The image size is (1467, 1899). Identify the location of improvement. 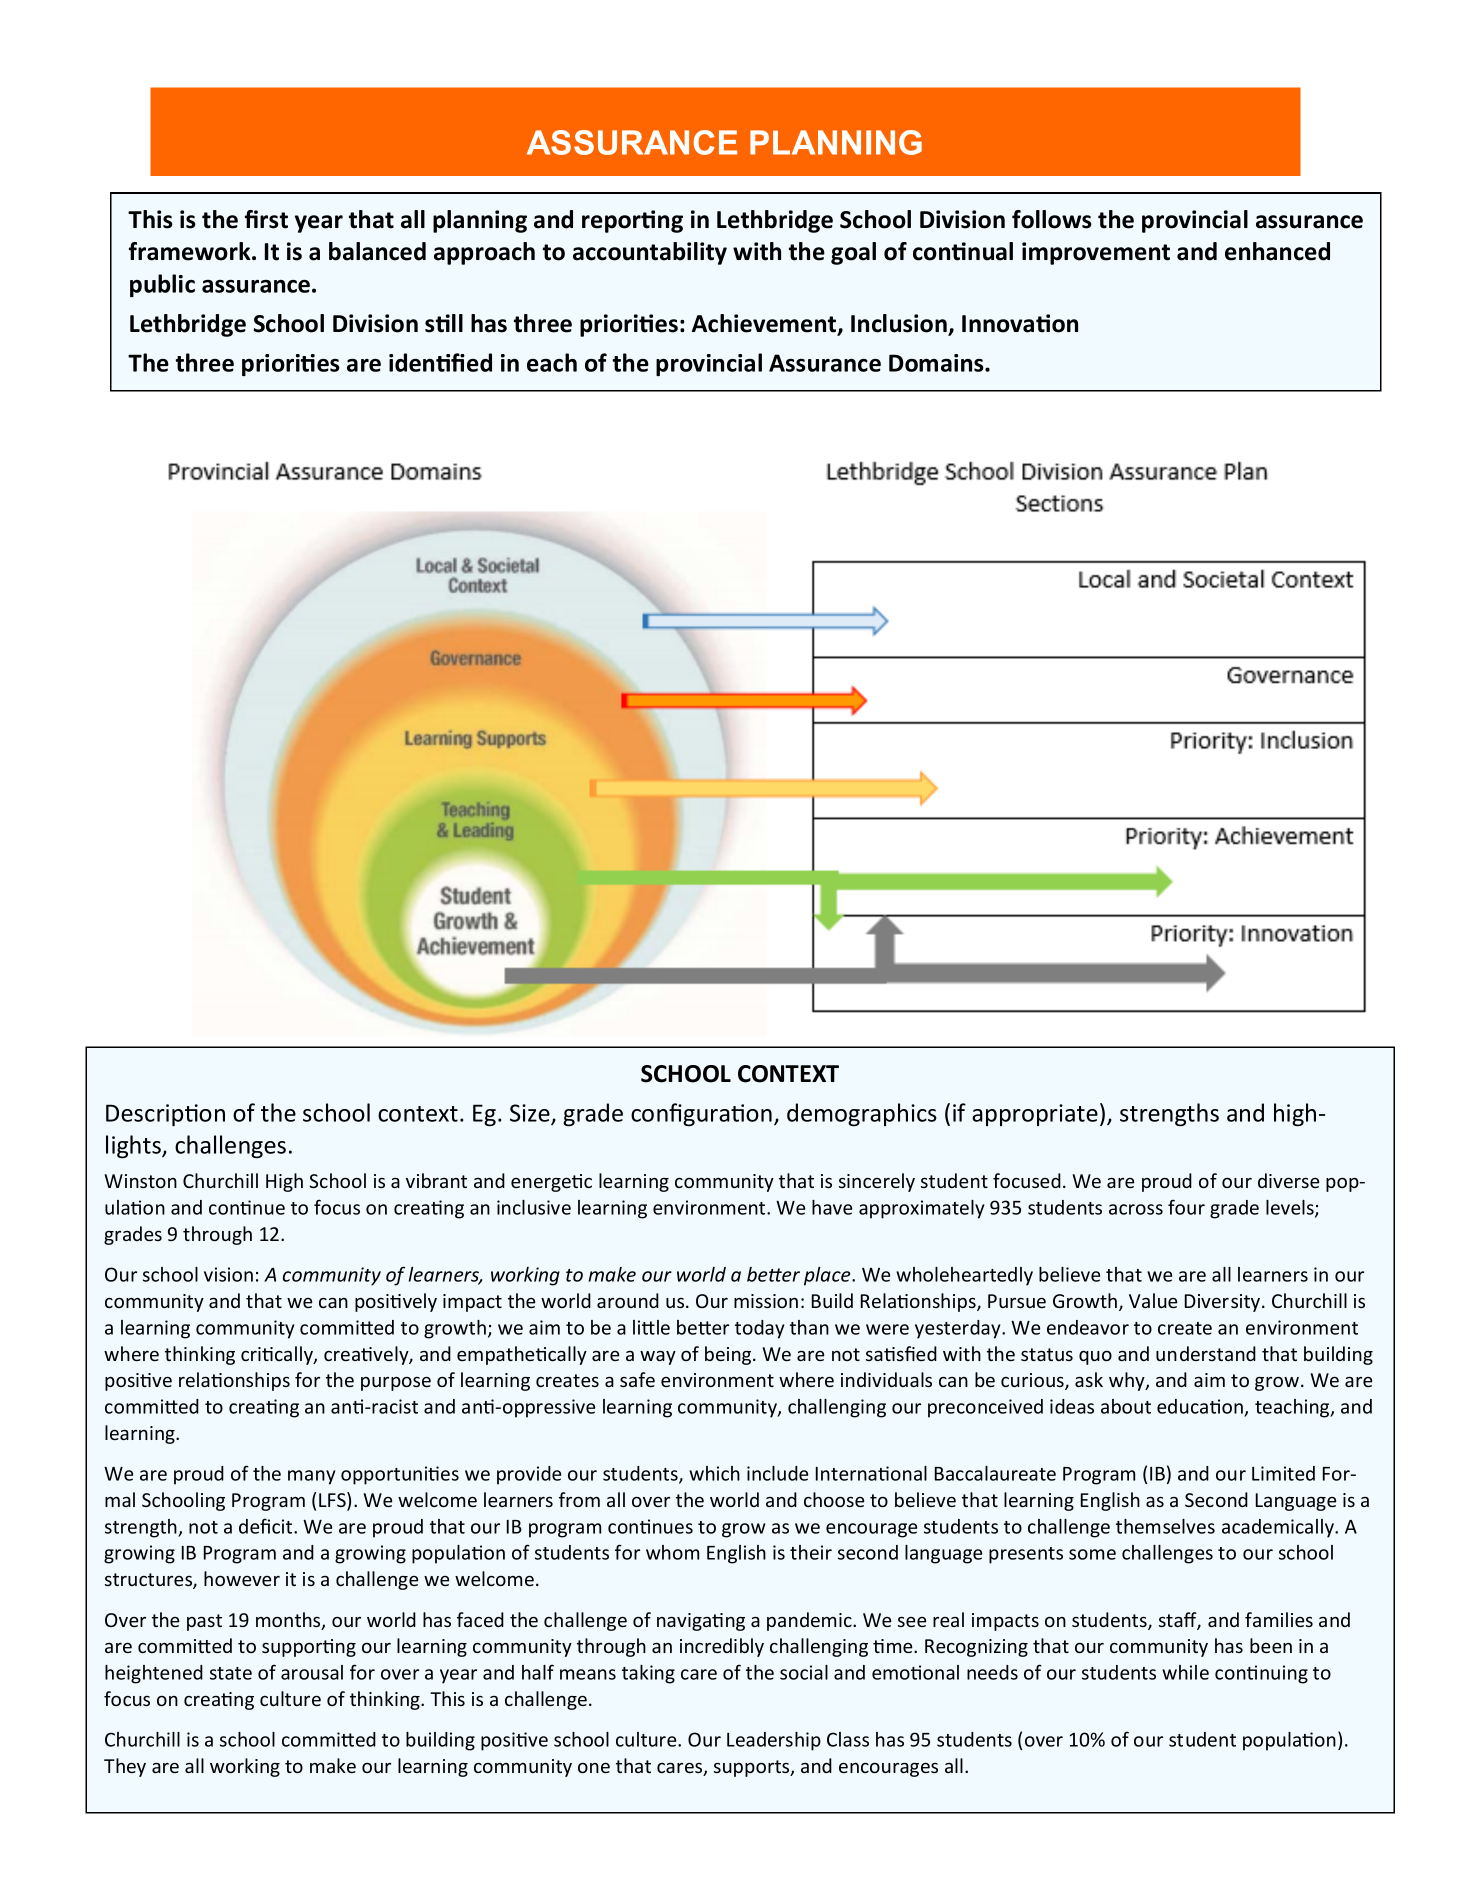
(1096, 253).
